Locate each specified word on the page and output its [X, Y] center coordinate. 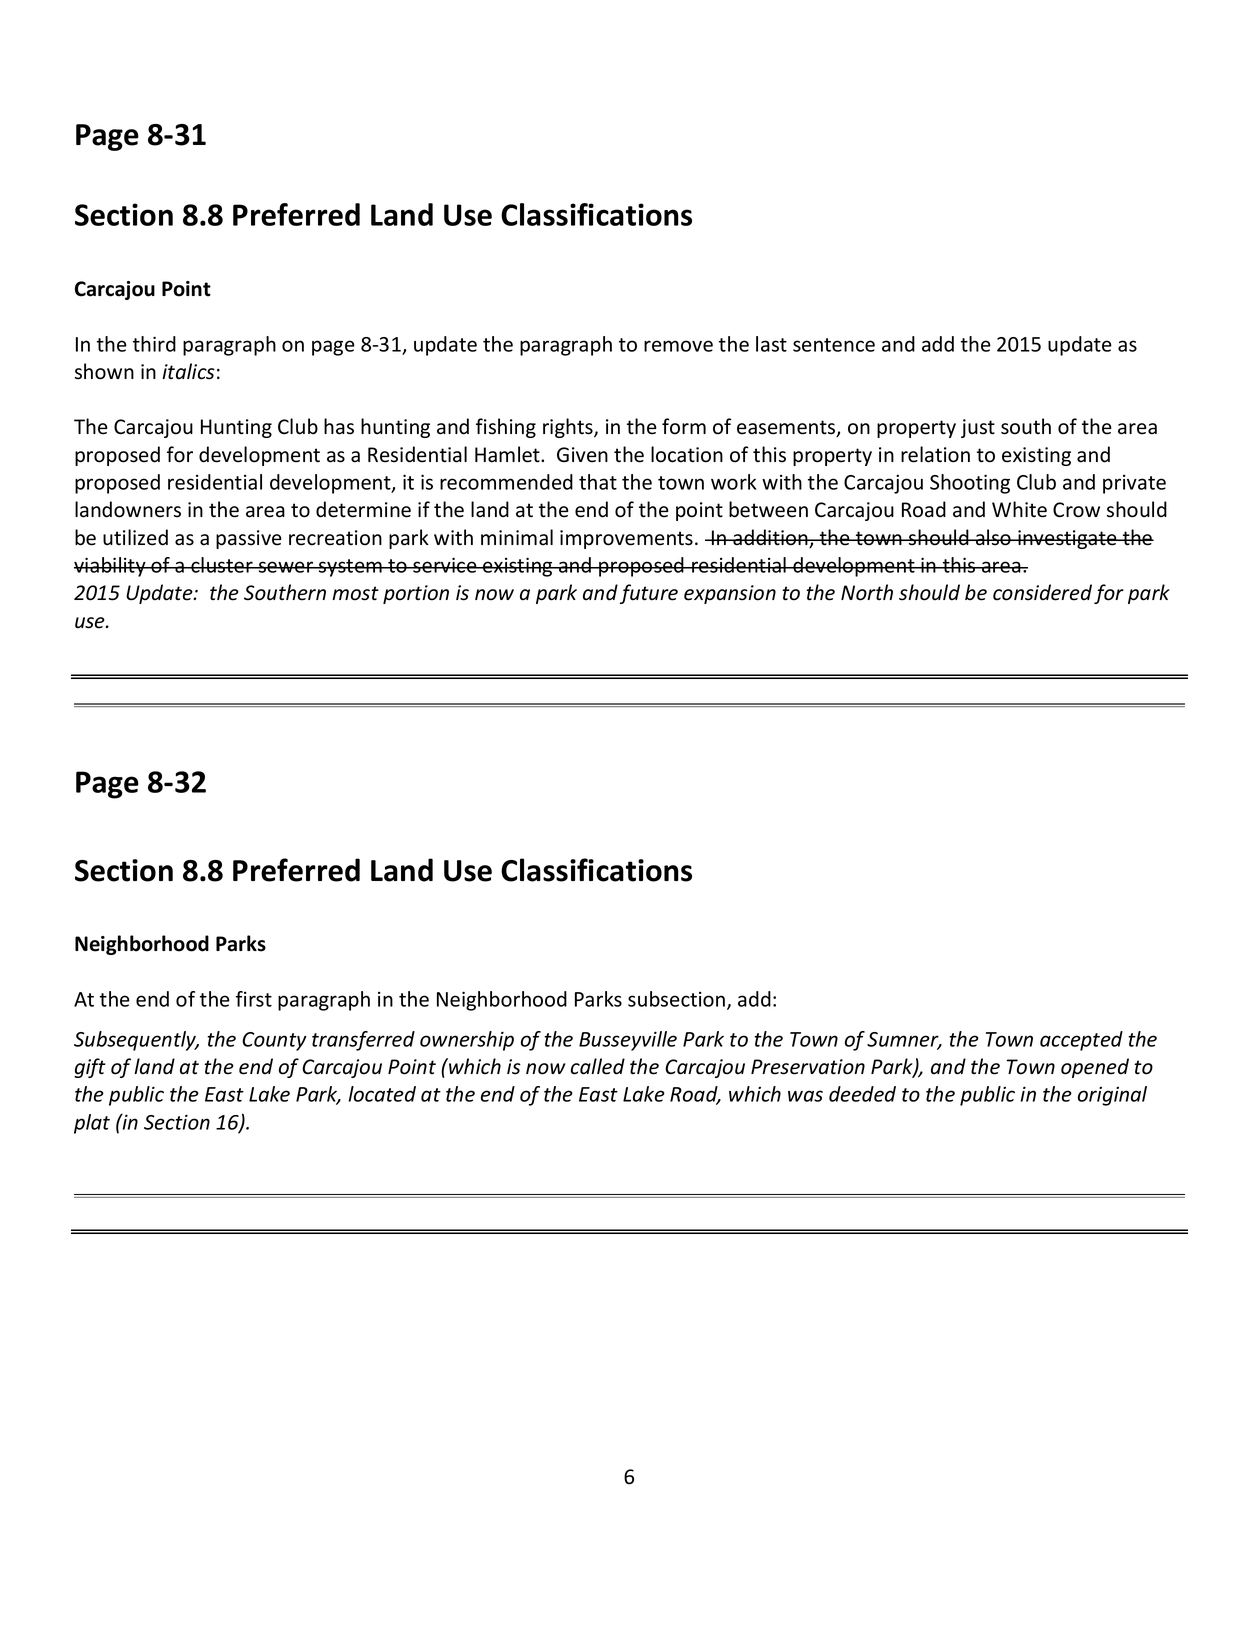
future [649, 594]
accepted [1081, 1041]
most [355, 593]
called [598, 1066]
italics [188, 371]
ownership [467, 1041]
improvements [626, 539]
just [978, 428]
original [1112, 1096]
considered [1042, 592]
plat [92, 1124]
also [993, 537]
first [254, 999]
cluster [222, 565]
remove [678, 346]
